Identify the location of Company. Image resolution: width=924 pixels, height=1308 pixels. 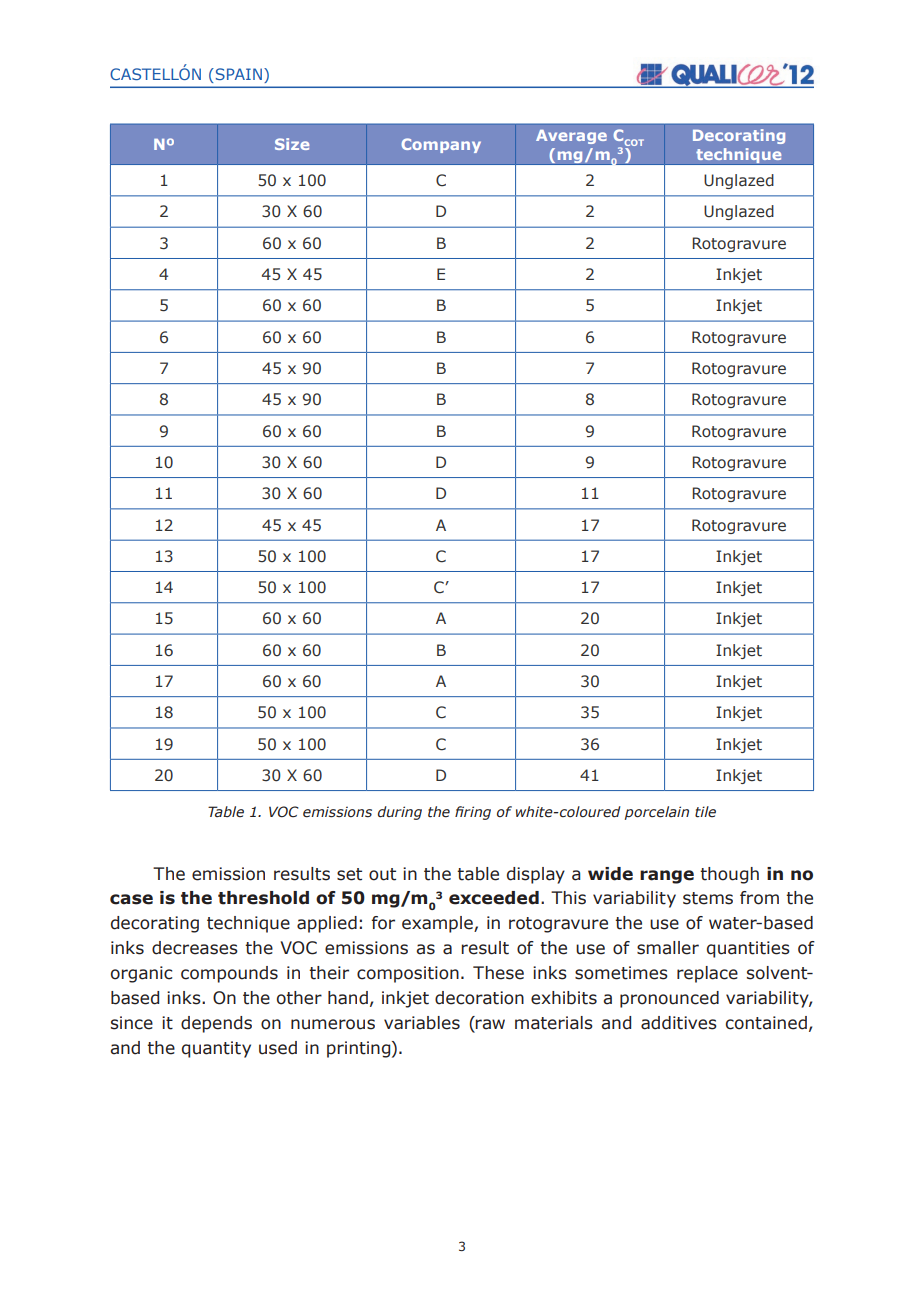
(441, 145).
